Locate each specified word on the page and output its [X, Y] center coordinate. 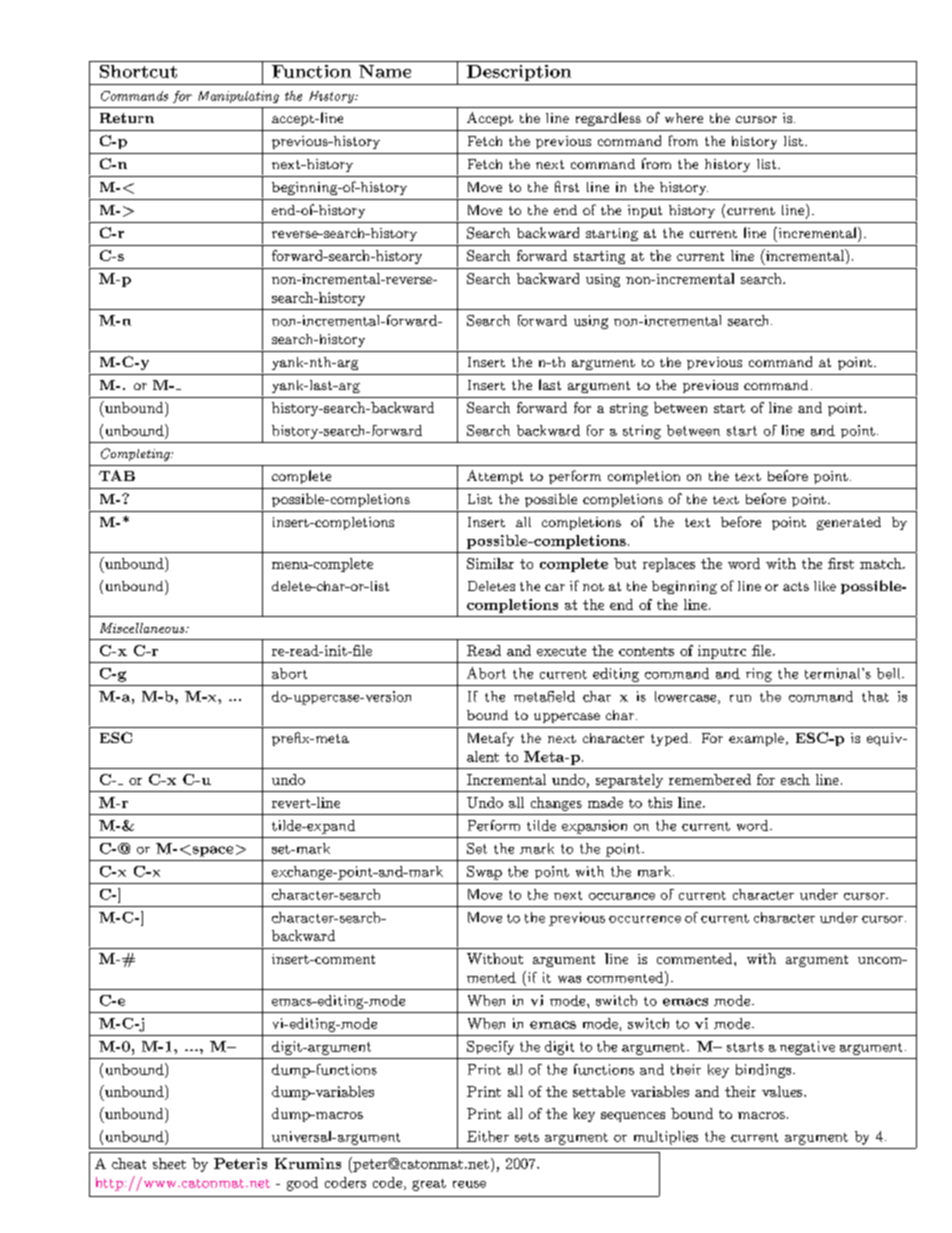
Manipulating [238, 97]
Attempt [495, 477]
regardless [608, 119]
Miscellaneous [143, 628]
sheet [169, 1163]
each [795, 779]
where [684, 118]
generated [849, 523]
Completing [136, 454]
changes [556, 804]
